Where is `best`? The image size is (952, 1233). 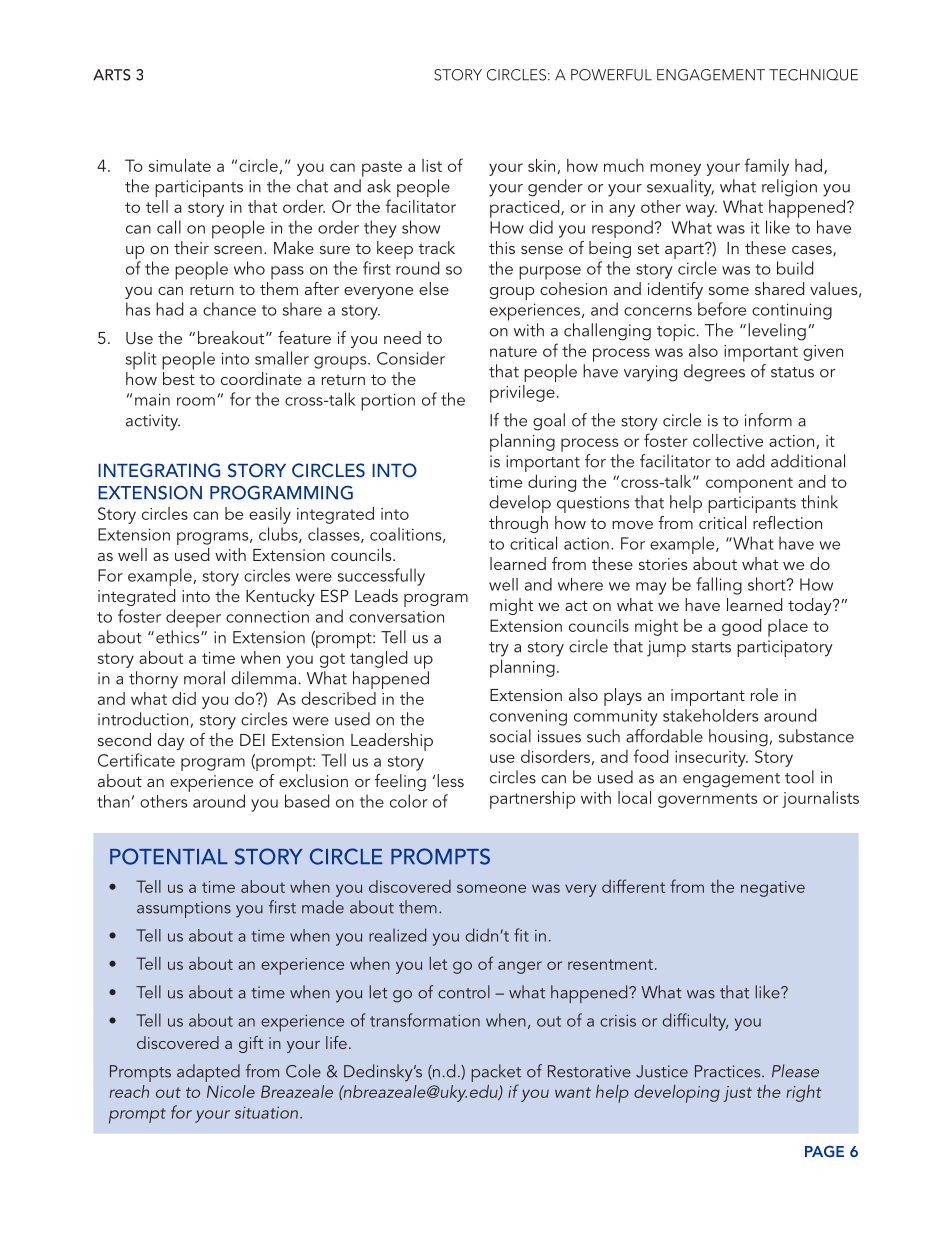
best is located at coordinates (179, 378).
